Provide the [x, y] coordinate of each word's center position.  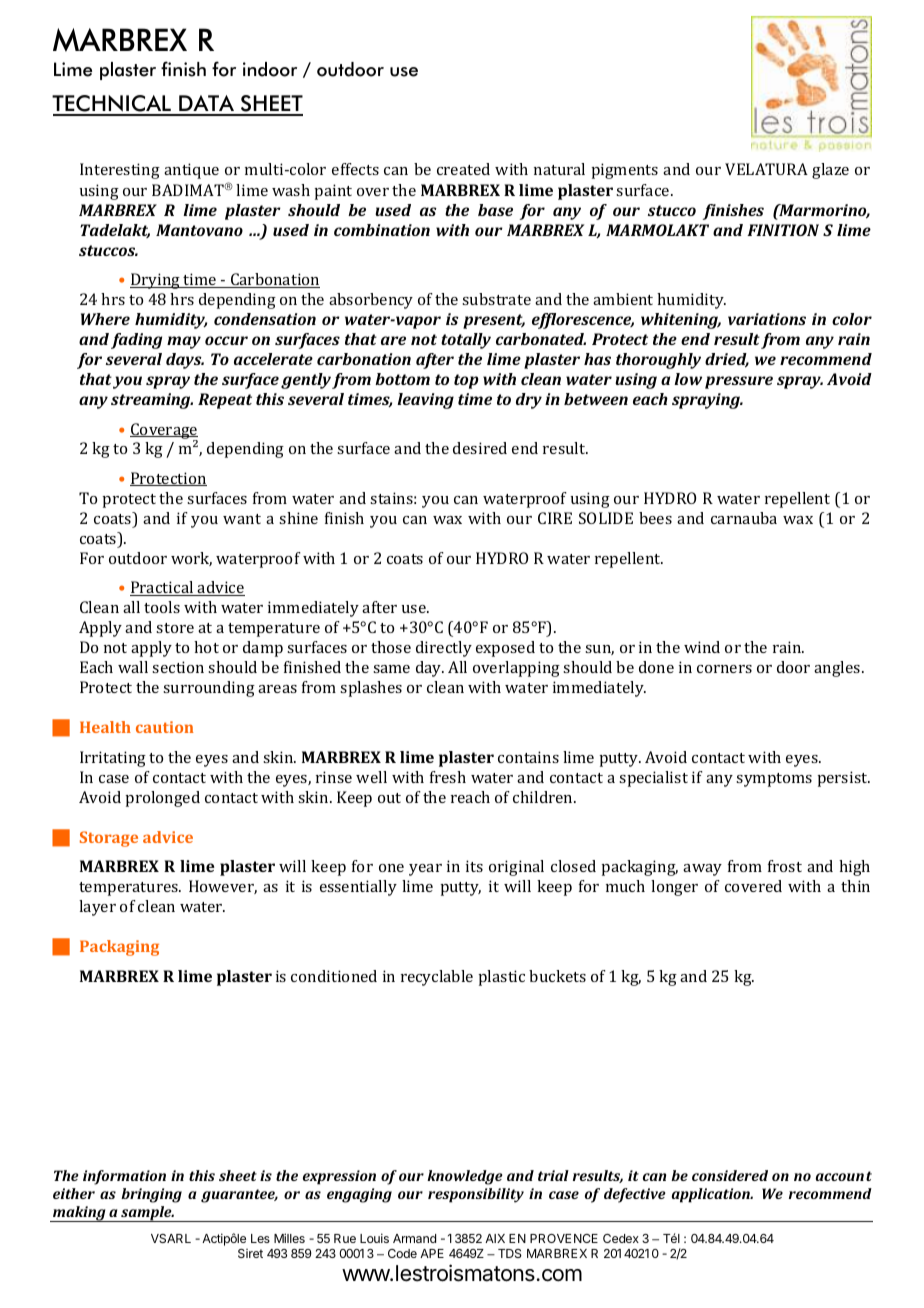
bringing [151, 1195]
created [463, 169]
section [178, 667]
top [466, 381]
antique [191, 171]
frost [785, 866]
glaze [830, 171]
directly [444, 649]
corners [724, 669]
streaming [152, 401]
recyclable [437, 978]
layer [97, 908]
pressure [739, 382]
